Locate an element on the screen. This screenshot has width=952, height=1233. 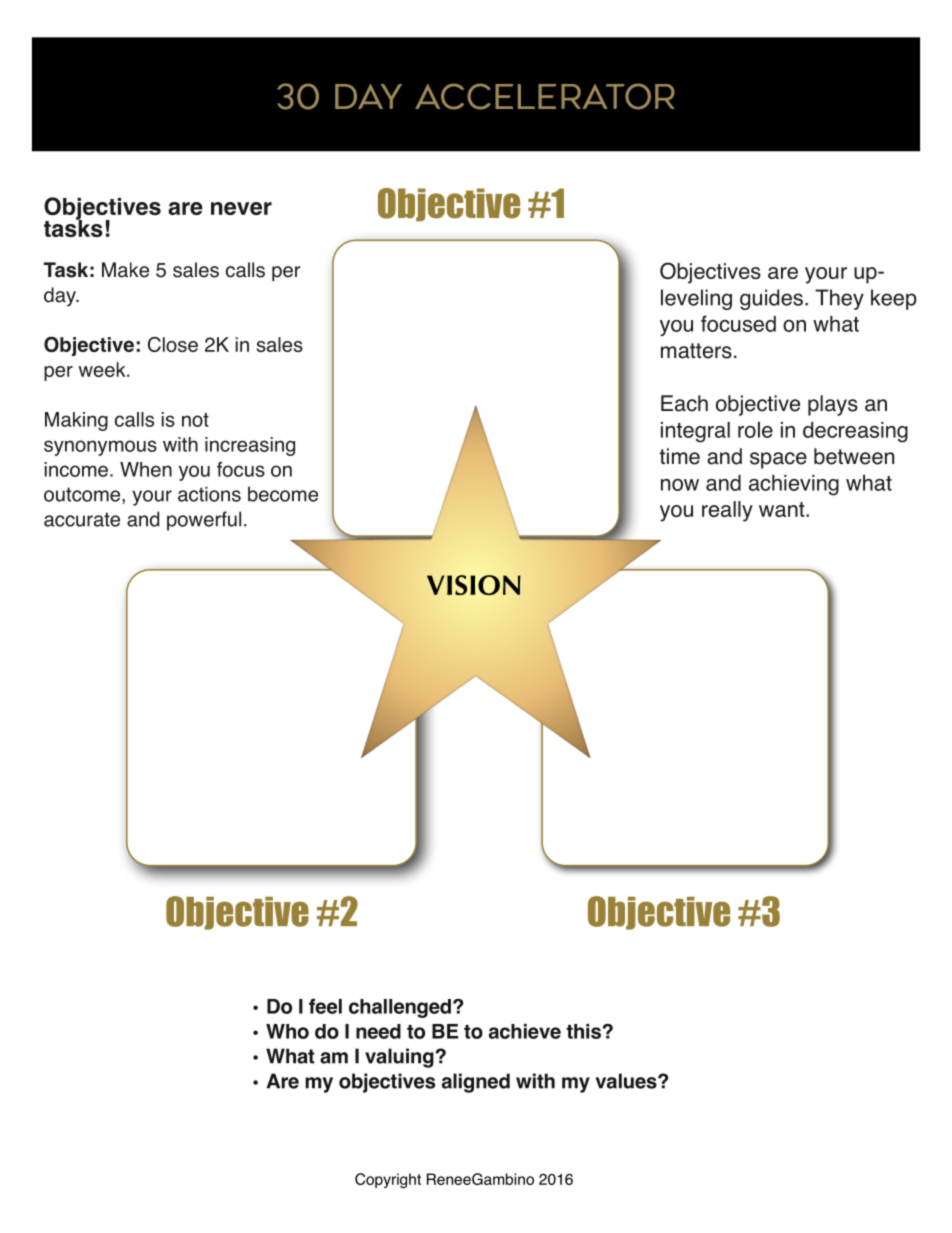
Accelerator is located at coordinates (545, 96).
